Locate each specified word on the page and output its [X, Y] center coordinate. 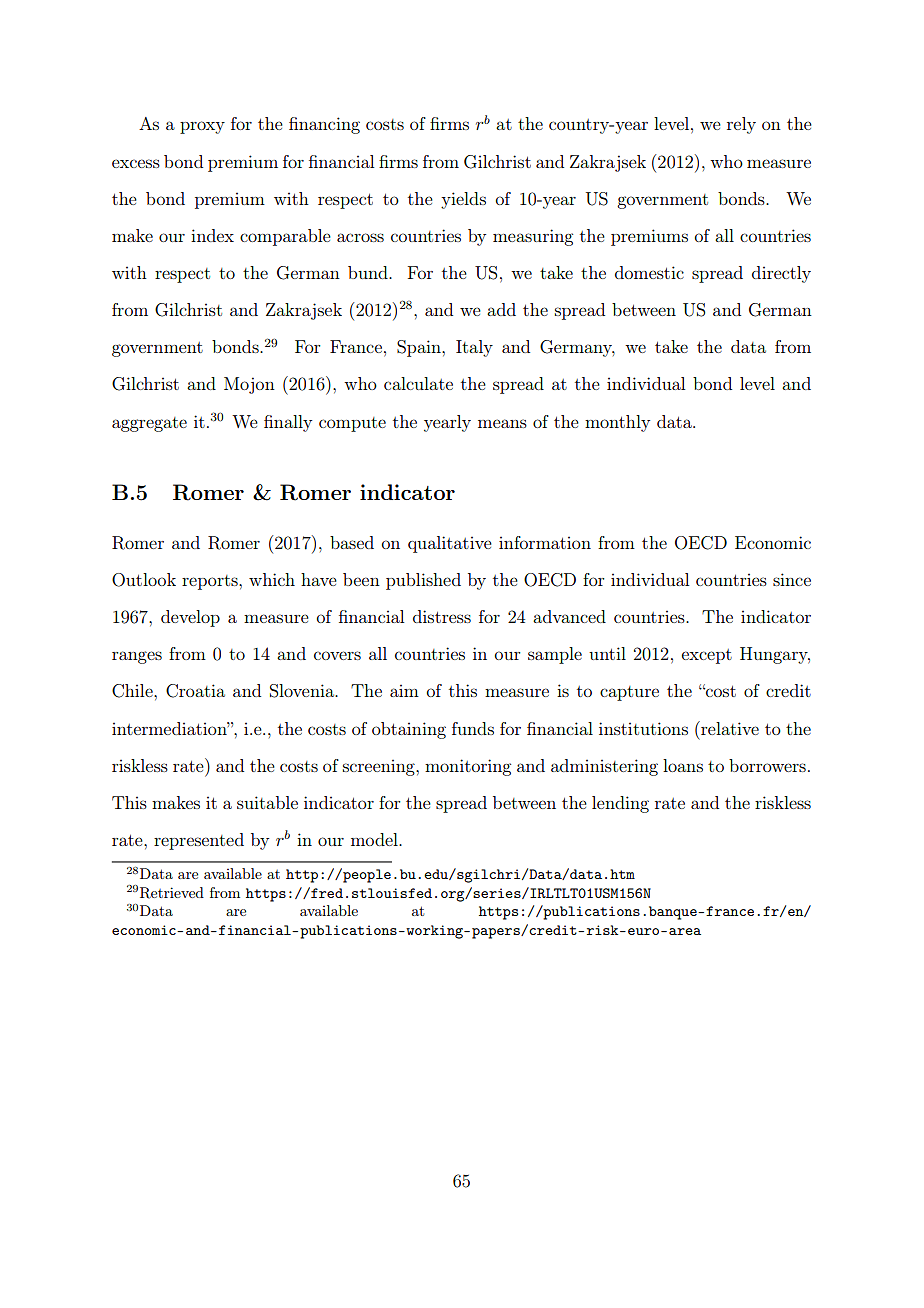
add [501, 309]
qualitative [450, 544]
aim [404, 690]
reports [211, 582]
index [212, 235]
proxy [202, 127]
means [502, 423]
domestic [649, 272]
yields [463, 200]
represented [199, 841]
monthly [617, 423]
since [792, 579]
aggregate [149, 424]
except [706, 656]
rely [741, 125]
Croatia [195, 691]
